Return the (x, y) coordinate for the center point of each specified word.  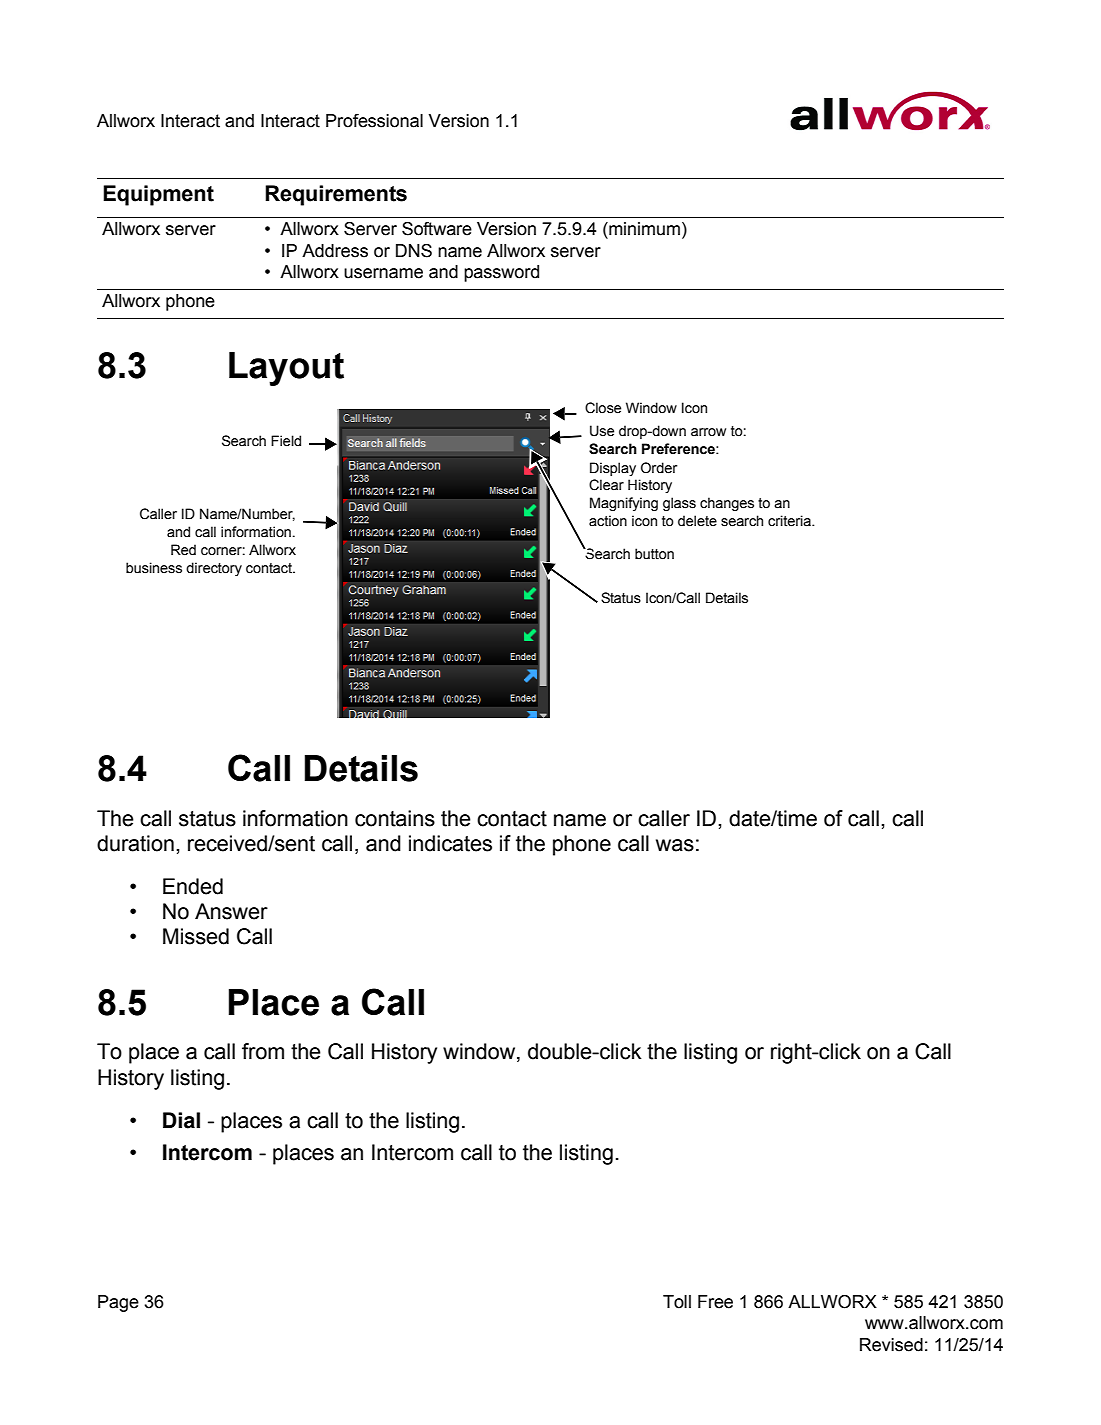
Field (286, 441)
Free (715, 1302)
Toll (677, 1302)
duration (135, 843)
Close (603, 408)
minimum (643, 229)
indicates (450, 843)
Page (118, 1303)
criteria (790, 521)
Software (437, 229)
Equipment (158, 195)
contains (395, 818)
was (675, 845)
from (263, 1051)
